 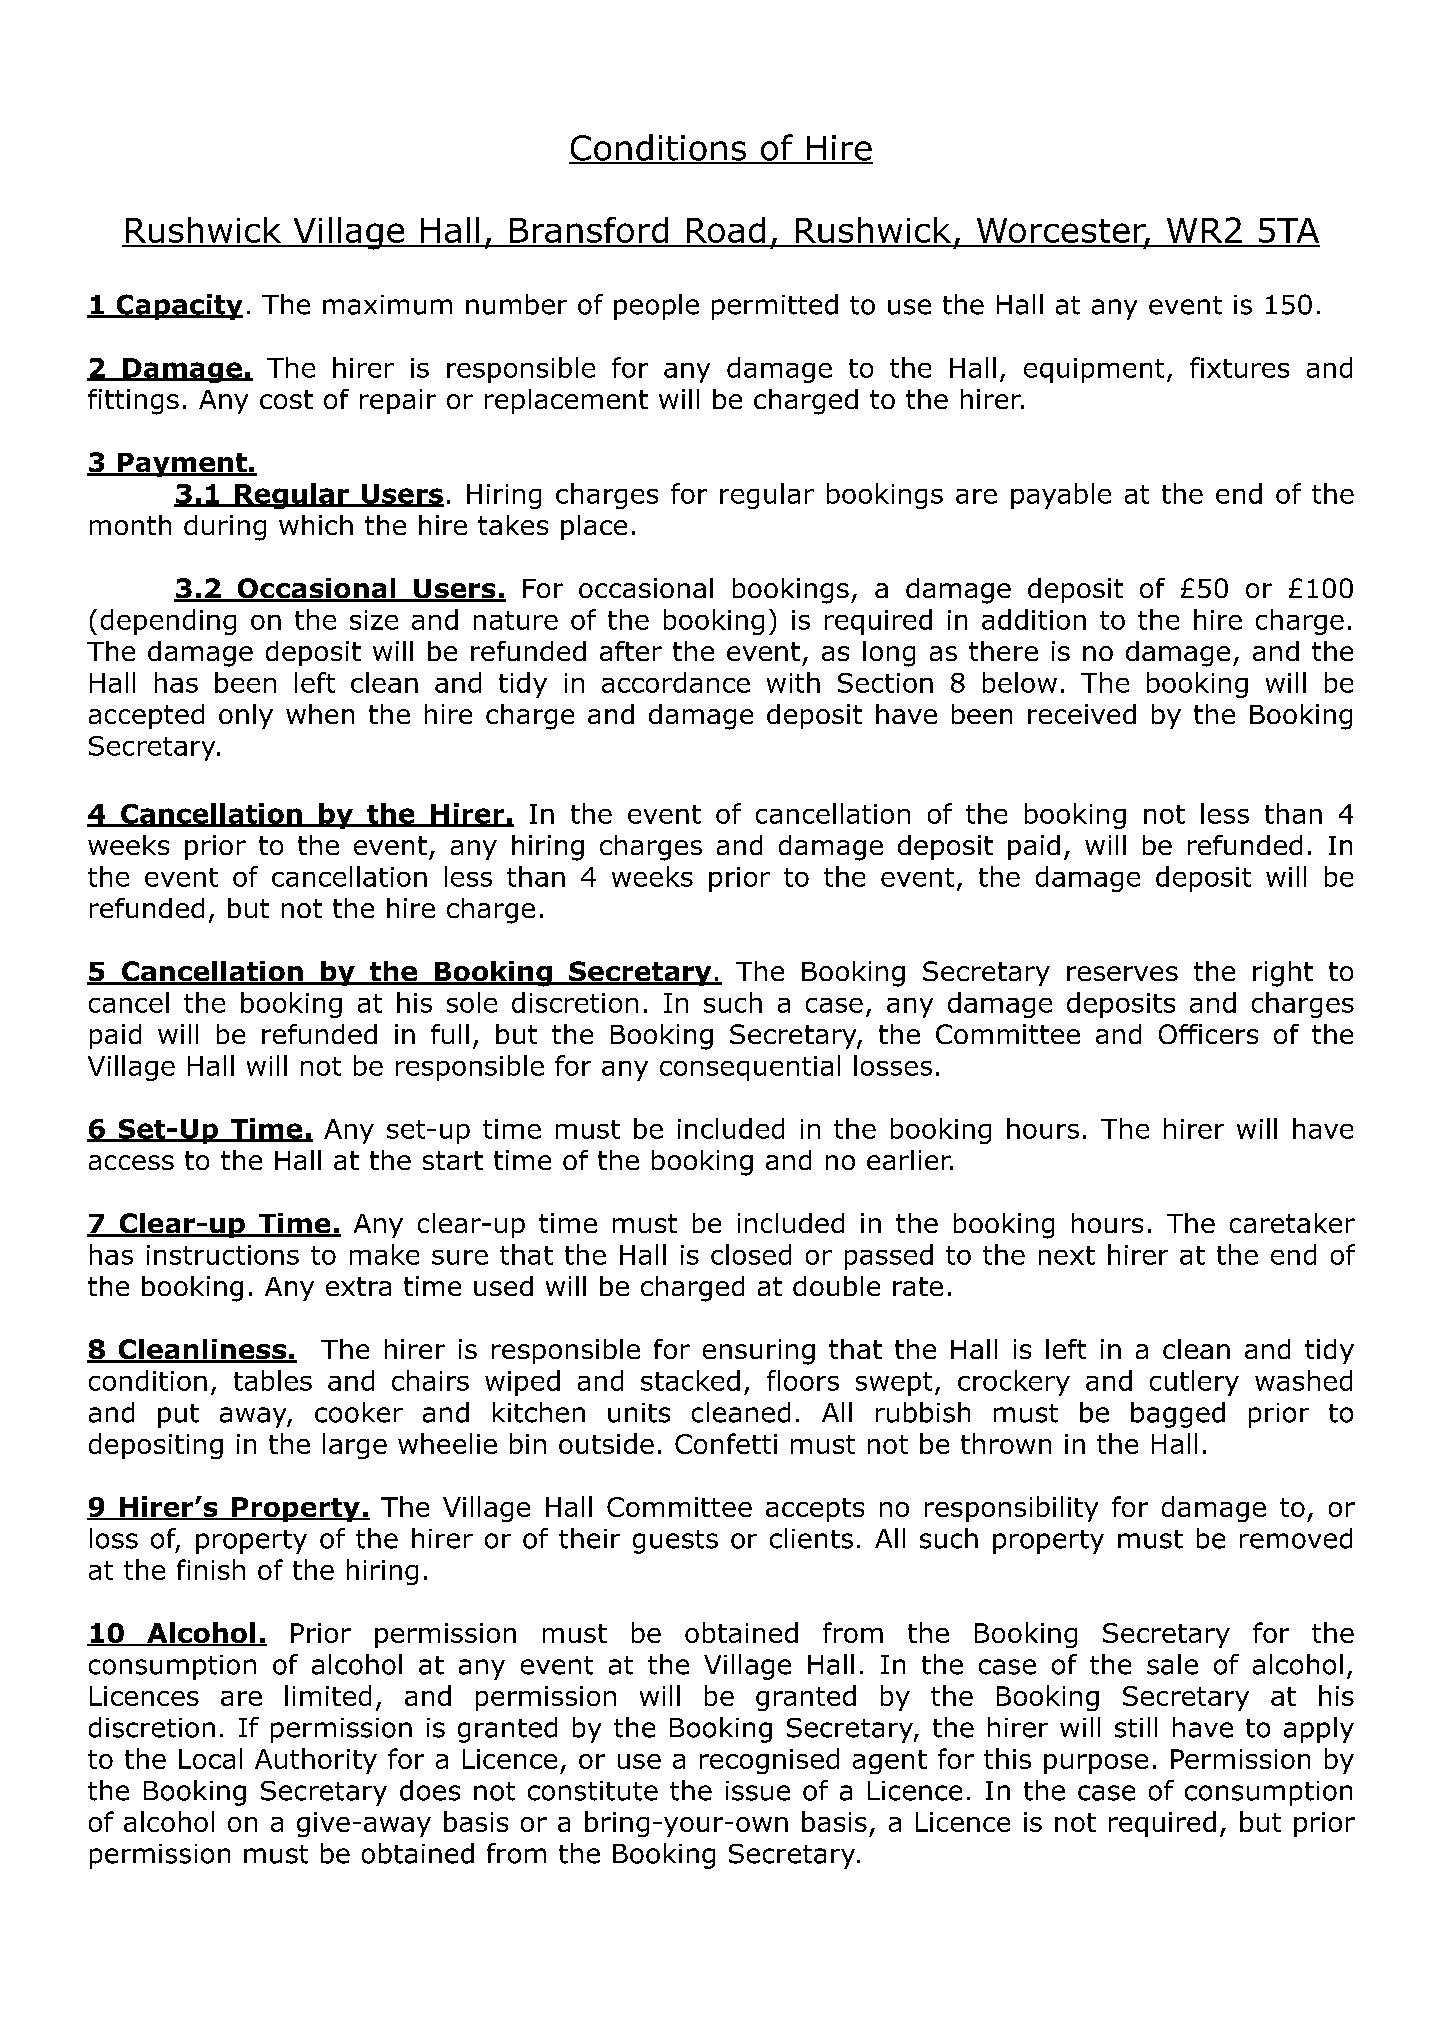 What do you see at coordinates (676, 682) in the image?
I see `accordance` at bounding box center [676, 682].
